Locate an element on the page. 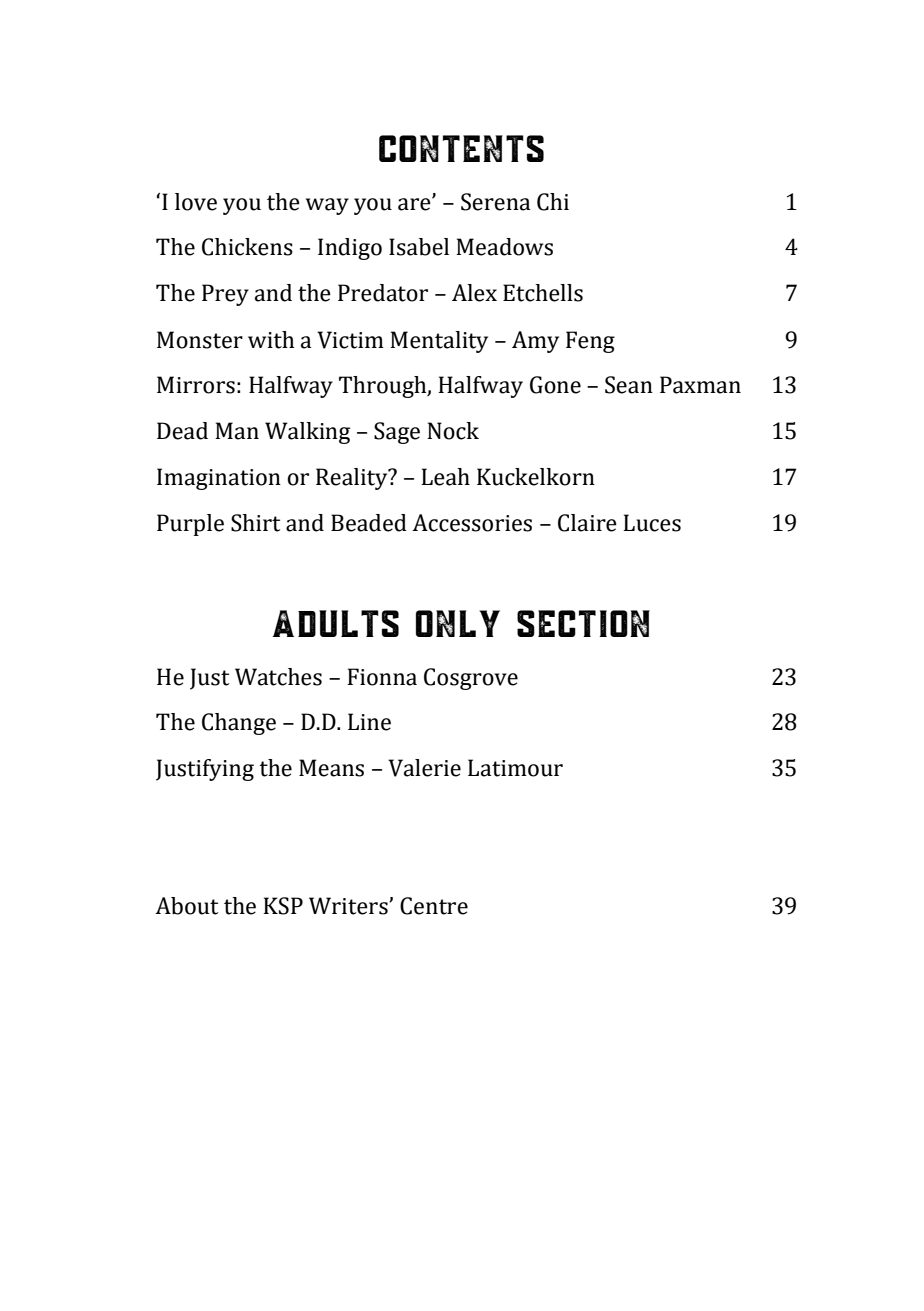 The image size is (924, 1311). Change is located at coordinates (239, 724).
